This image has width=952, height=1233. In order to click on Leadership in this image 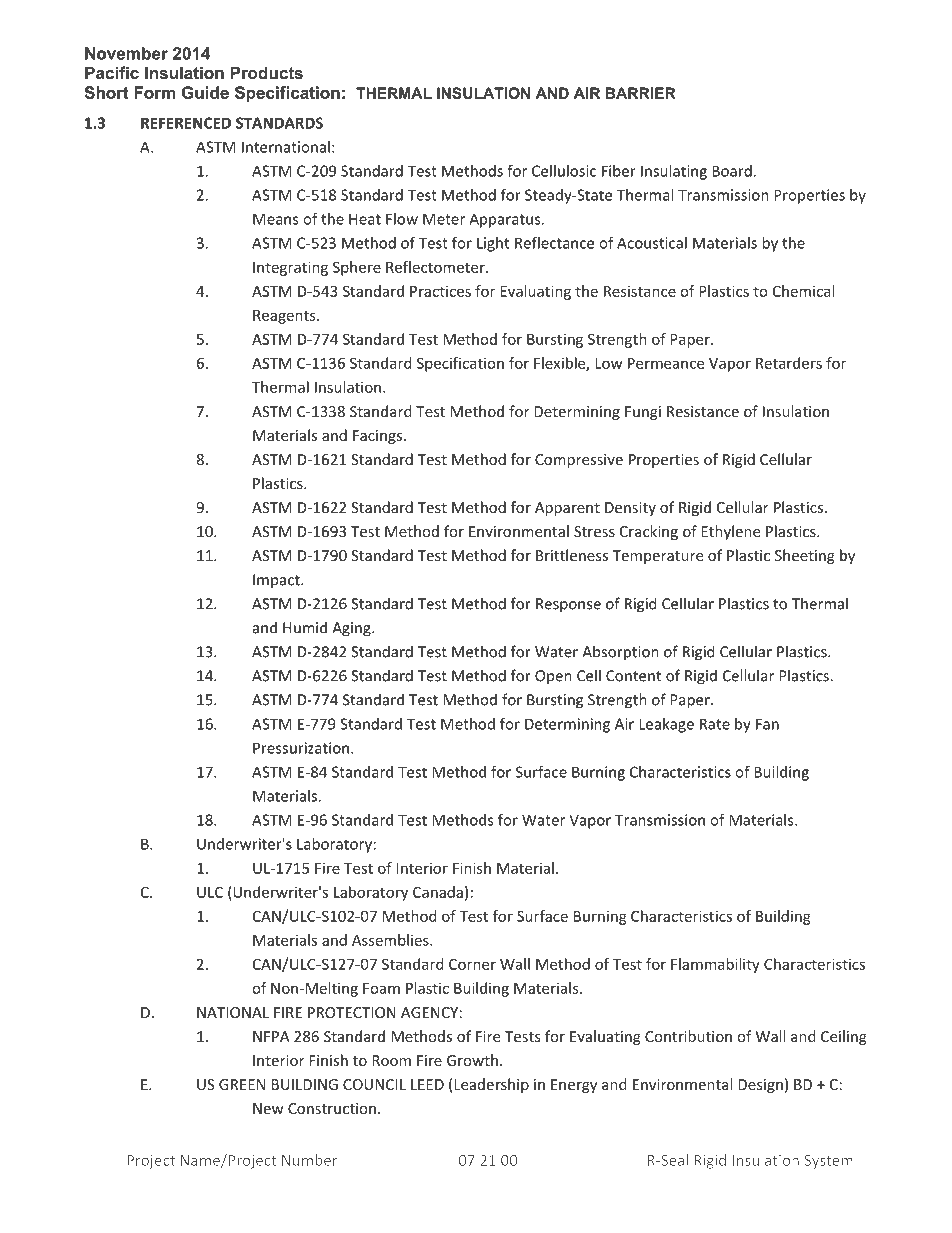, I will do `click(491, 1085)`.
